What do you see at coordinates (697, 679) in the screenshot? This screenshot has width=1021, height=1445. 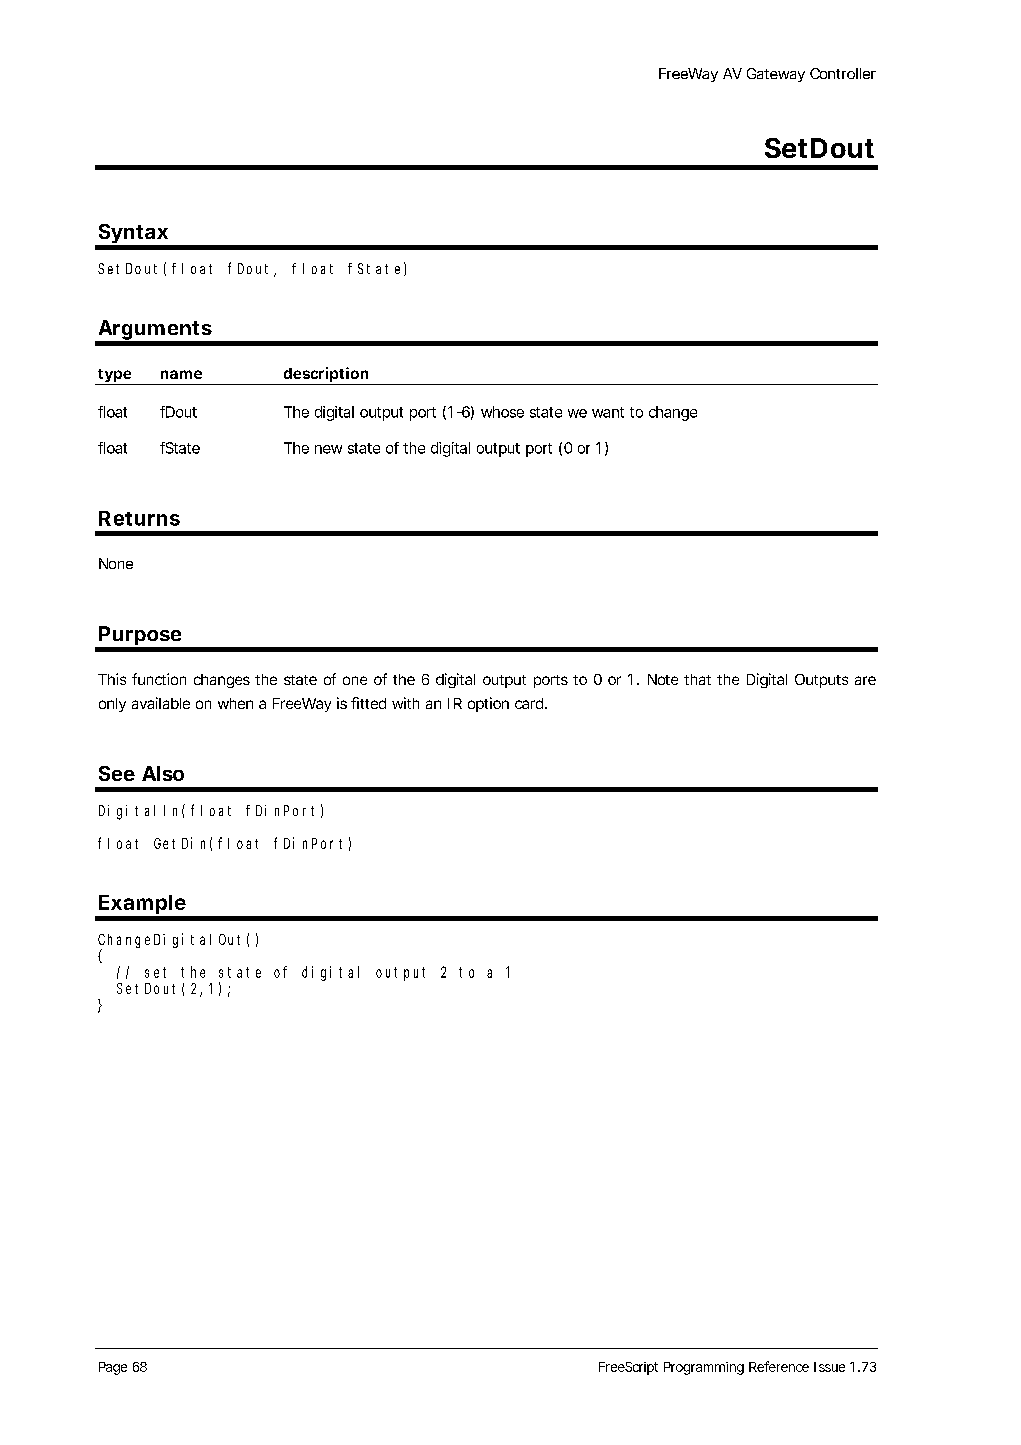 I see `that` at bounding box center [697, 679].
